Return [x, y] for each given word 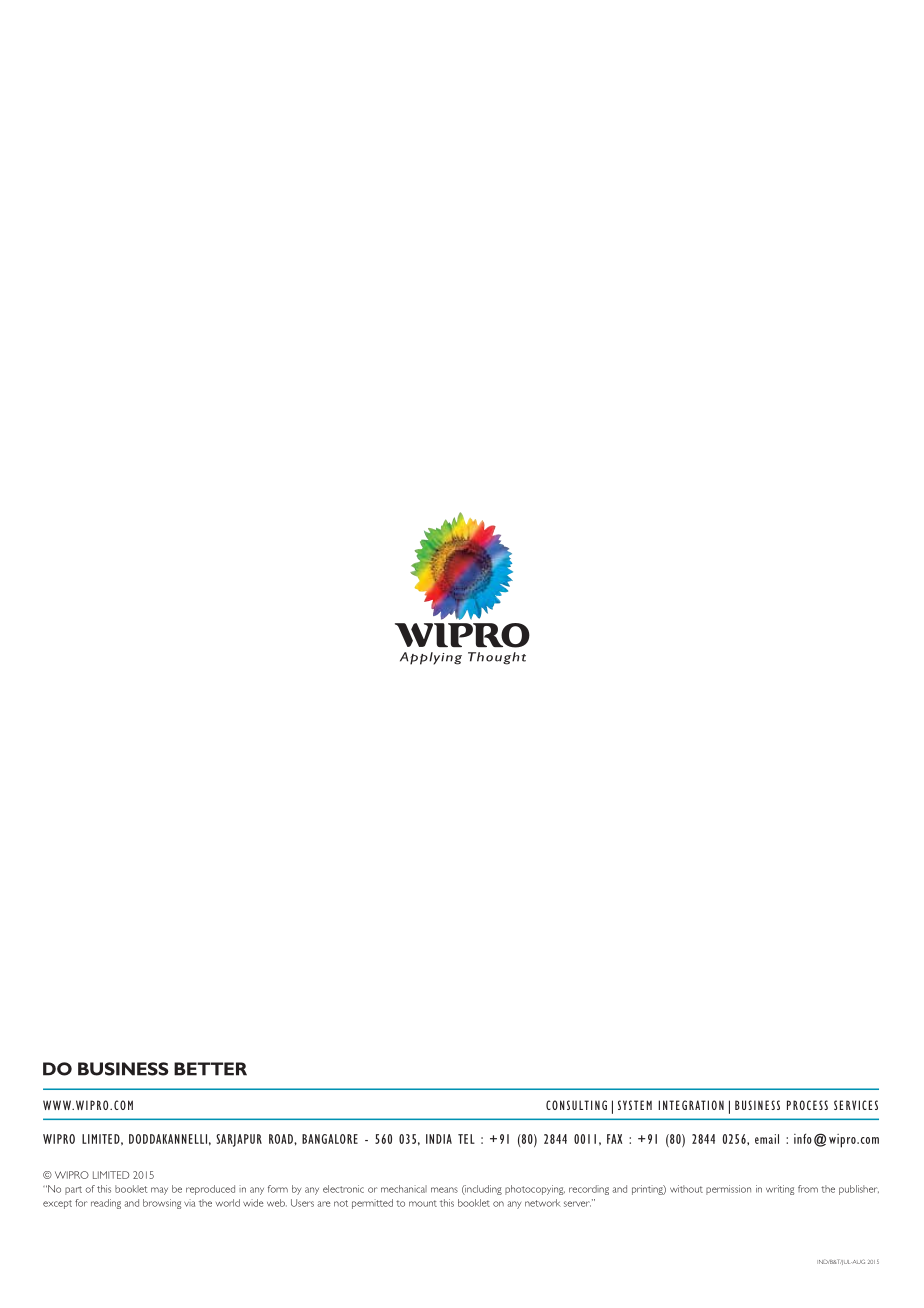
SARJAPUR [239, 1140]
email [767, 1139]
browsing [162, 1204]
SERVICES [856, 1105]
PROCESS [807, 1105]
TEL [466, 1139]
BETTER [210, 1069]
